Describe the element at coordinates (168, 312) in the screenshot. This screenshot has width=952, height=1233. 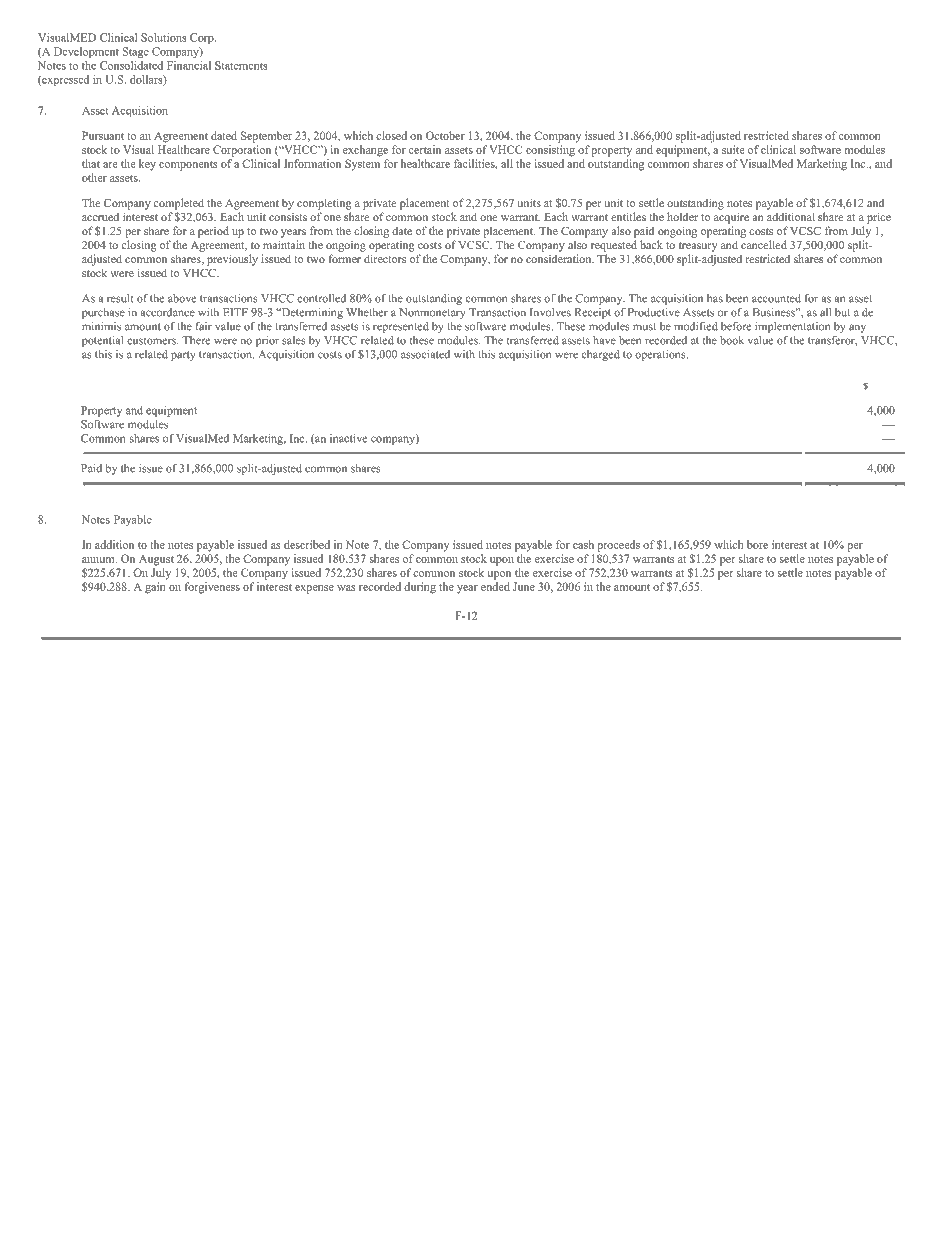
I see `accordance` at that location.
